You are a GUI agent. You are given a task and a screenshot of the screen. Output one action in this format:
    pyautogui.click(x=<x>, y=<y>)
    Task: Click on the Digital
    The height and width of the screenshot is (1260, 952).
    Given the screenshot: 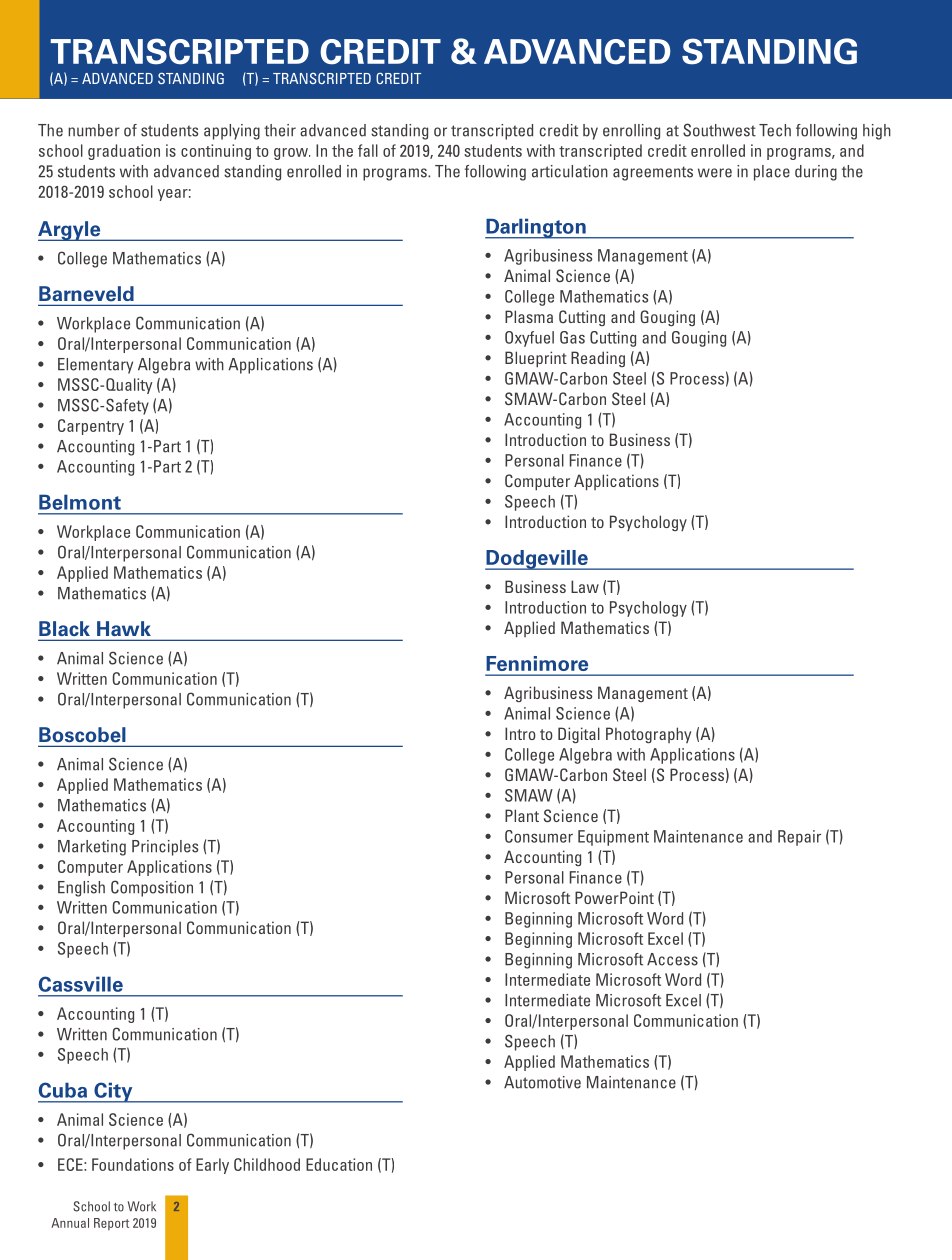 What is the action you would take?
    pyautogui.click(x=579, y=735)
